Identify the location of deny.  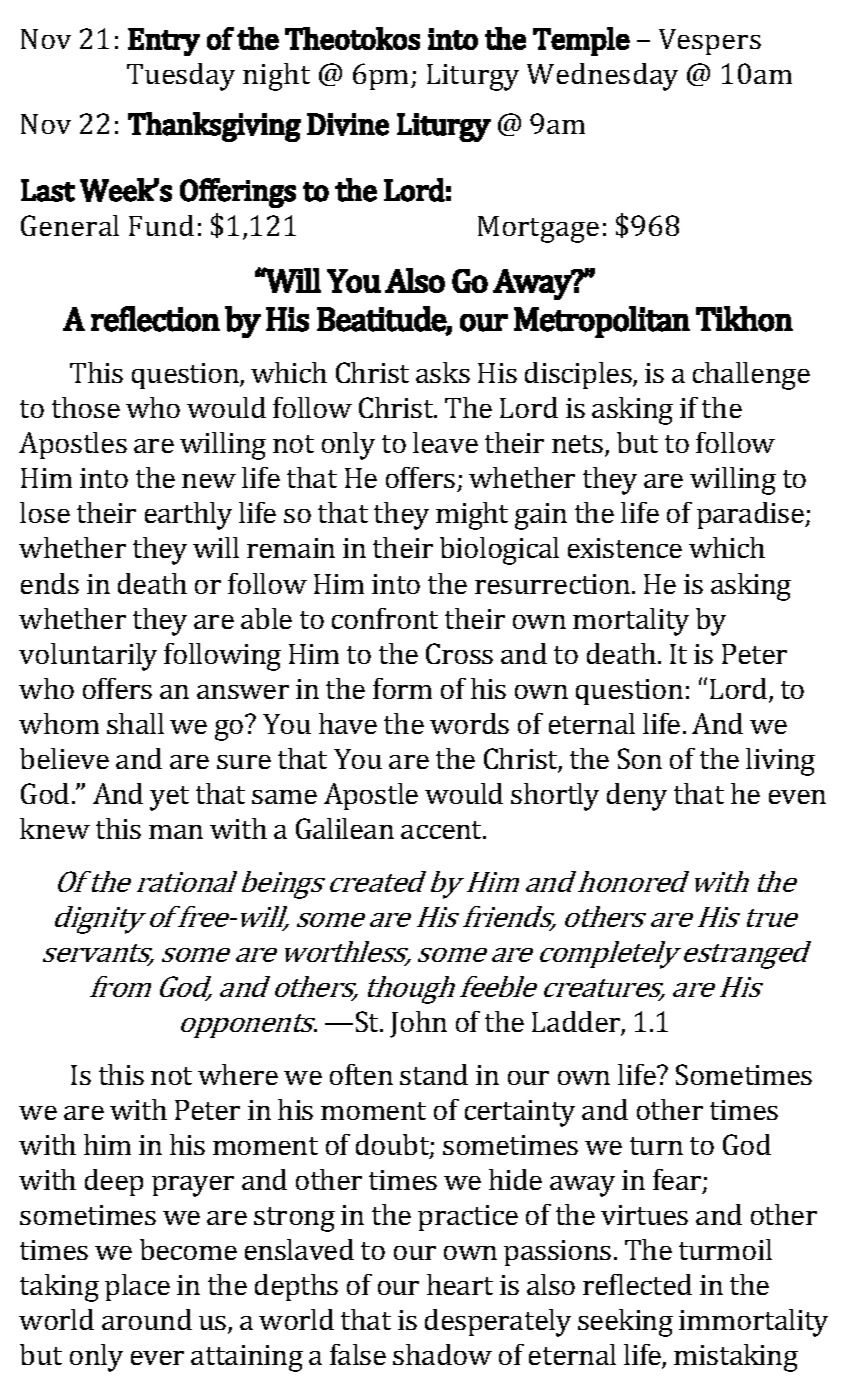
(637, 797).
